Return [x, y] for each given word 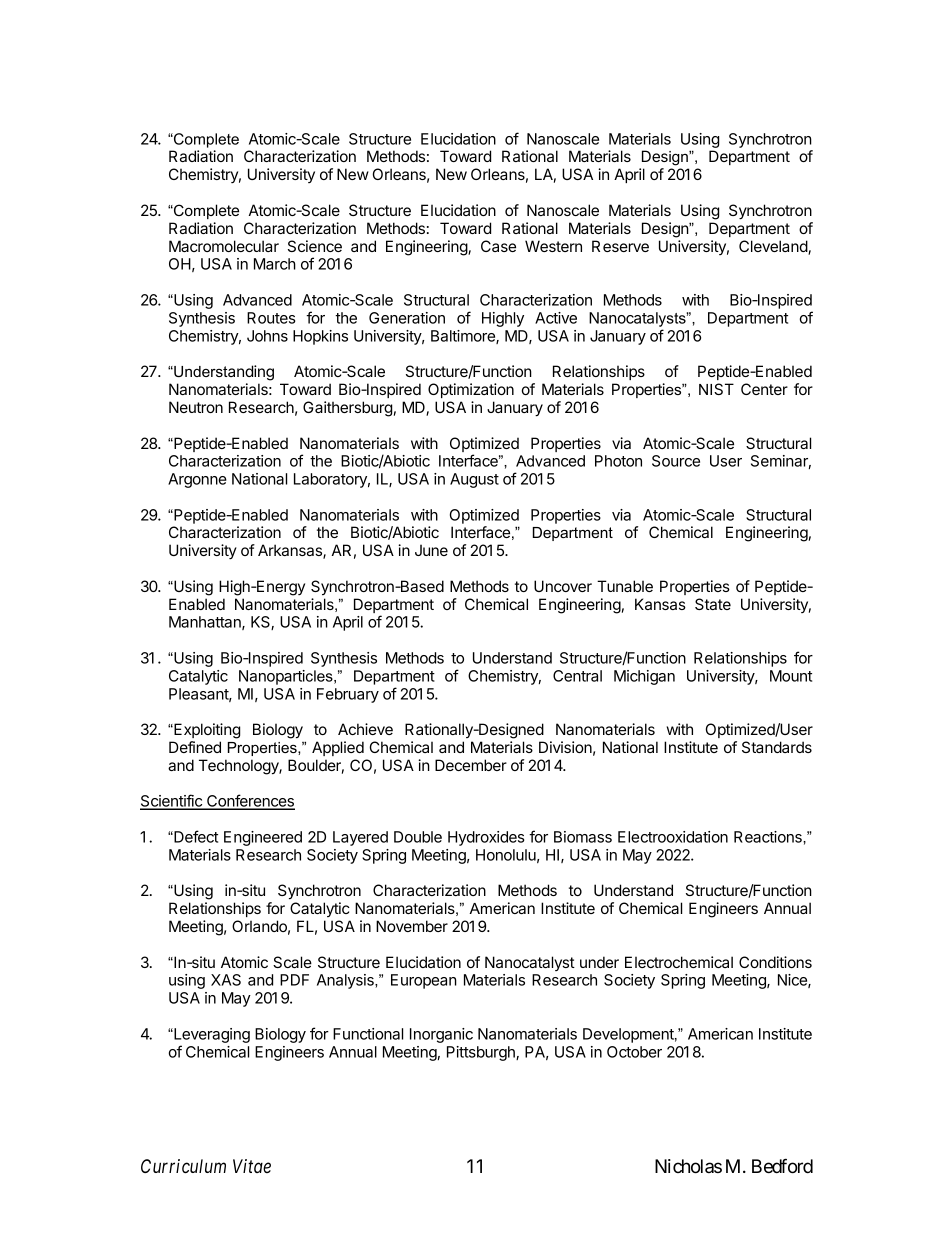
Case [498, 246]
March [275, 264]
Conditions [775, 962]
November [412, 926]
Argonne [197, 480]
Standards [777, 747]
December [471, 765]
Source [676, 461]
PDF [294, 980]
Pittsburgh [482, 1053]
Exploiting [206, 731]
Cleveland [774, 247]
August [474, 480]
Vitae [252, 1166]
